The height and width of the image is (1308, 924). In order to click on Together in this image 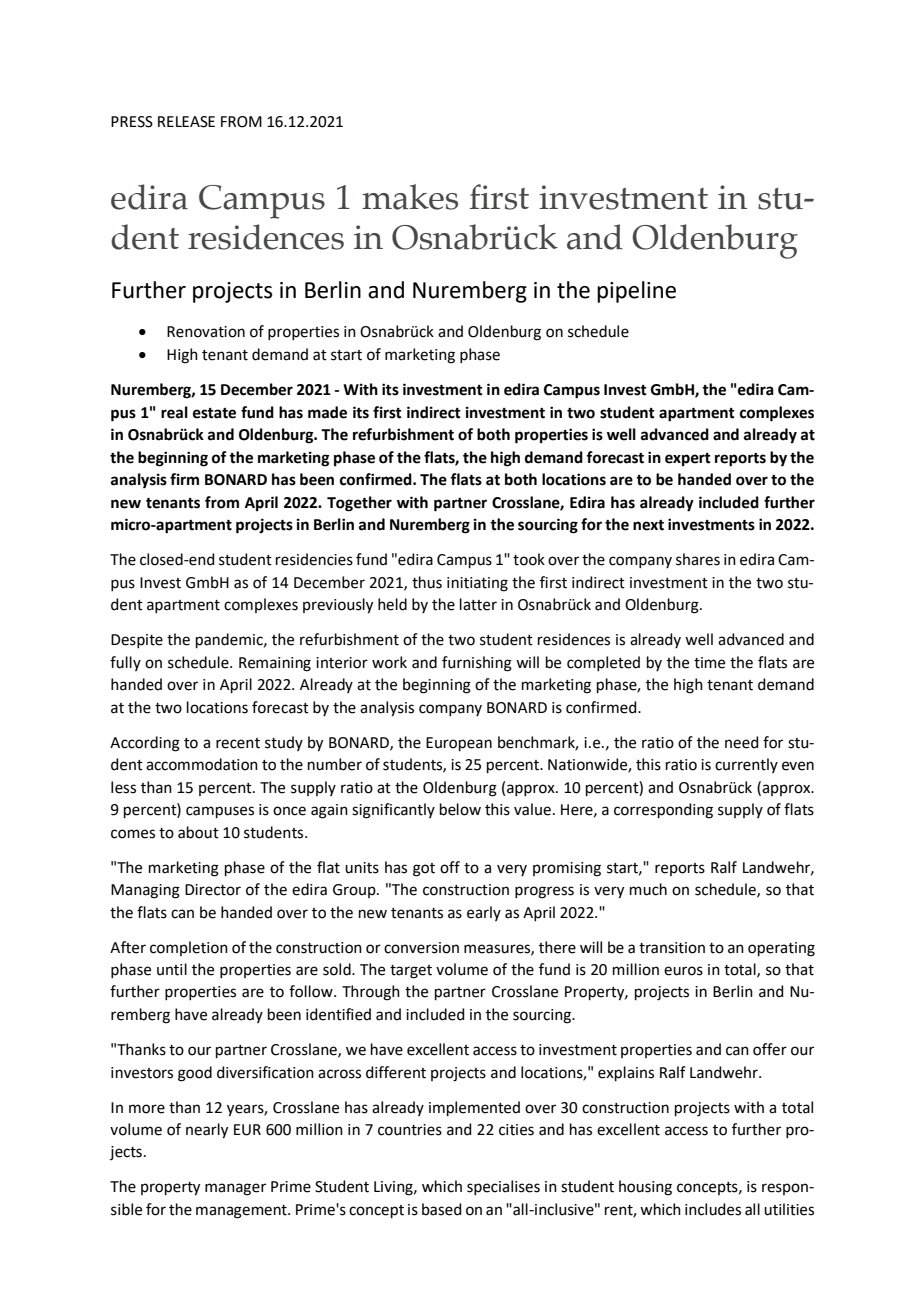, I will do `click(359, 504)`.
